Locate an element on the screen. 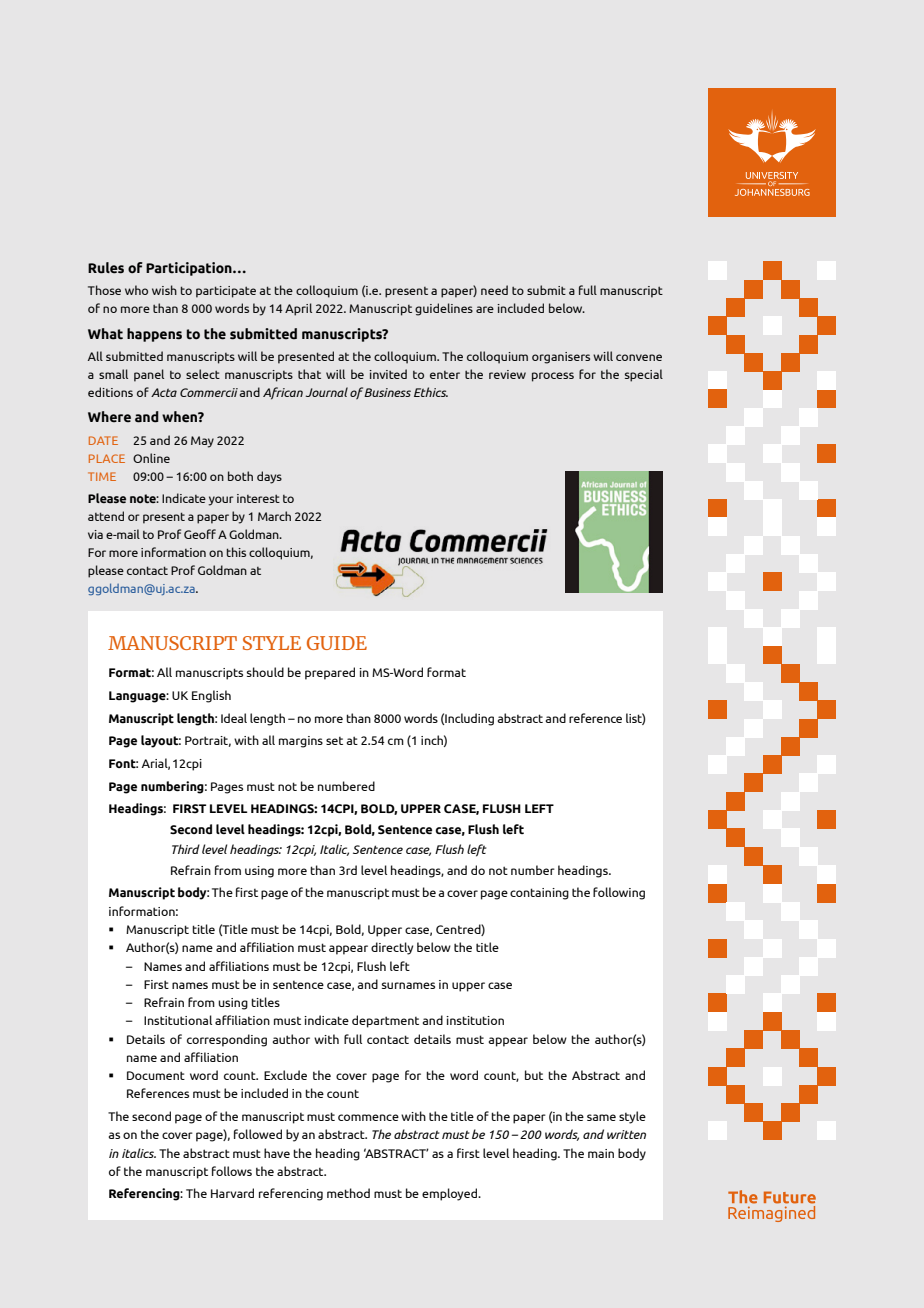  wish is located at coordinates (164, 290).
